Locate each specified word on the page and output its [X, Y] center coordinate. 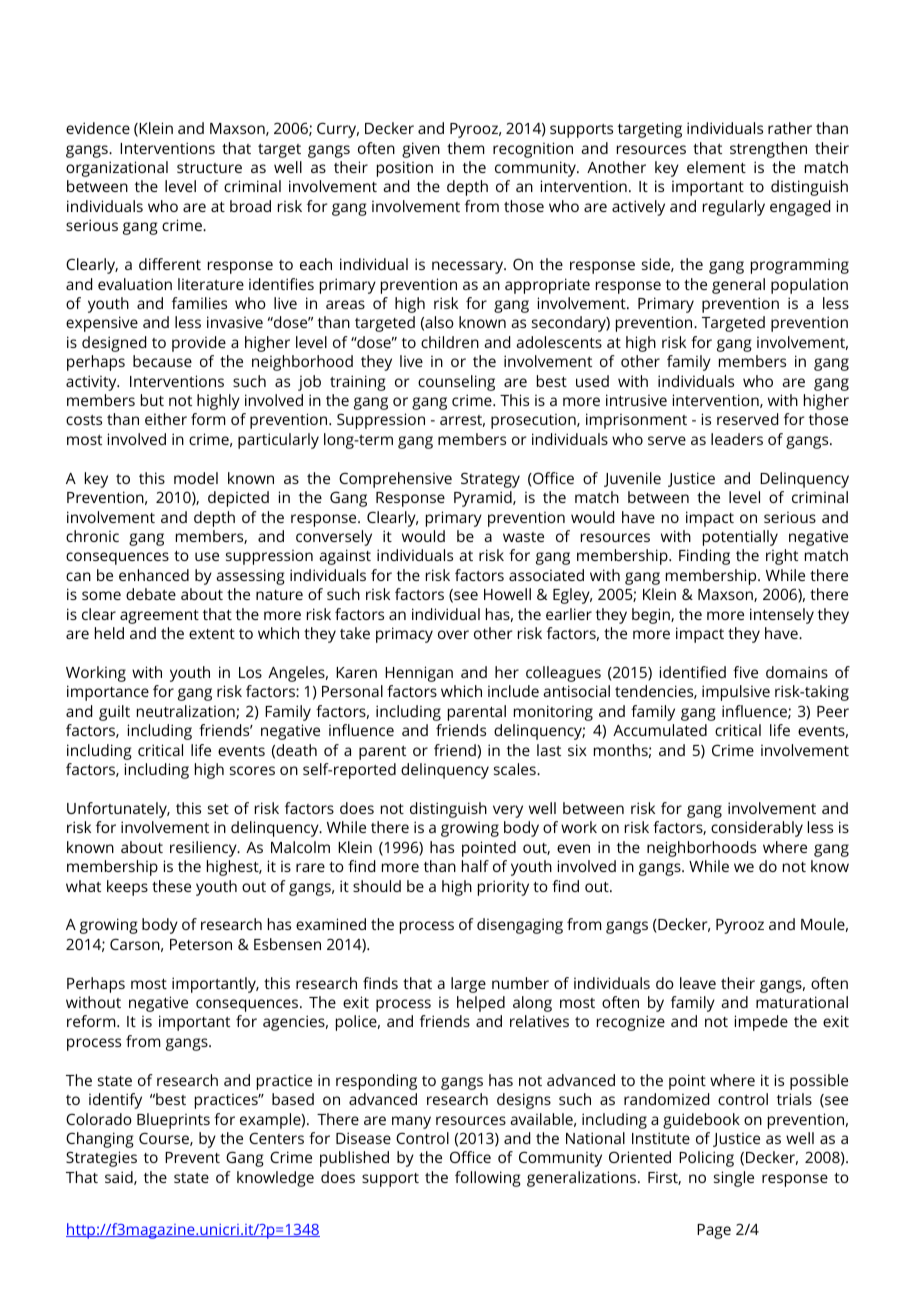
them [465, 148]
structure [209, 168]
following [488, 1179]
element [716, 167]
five [745, 672]
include [513, 691]
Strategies [101, 1159]
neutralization [187, 712]
